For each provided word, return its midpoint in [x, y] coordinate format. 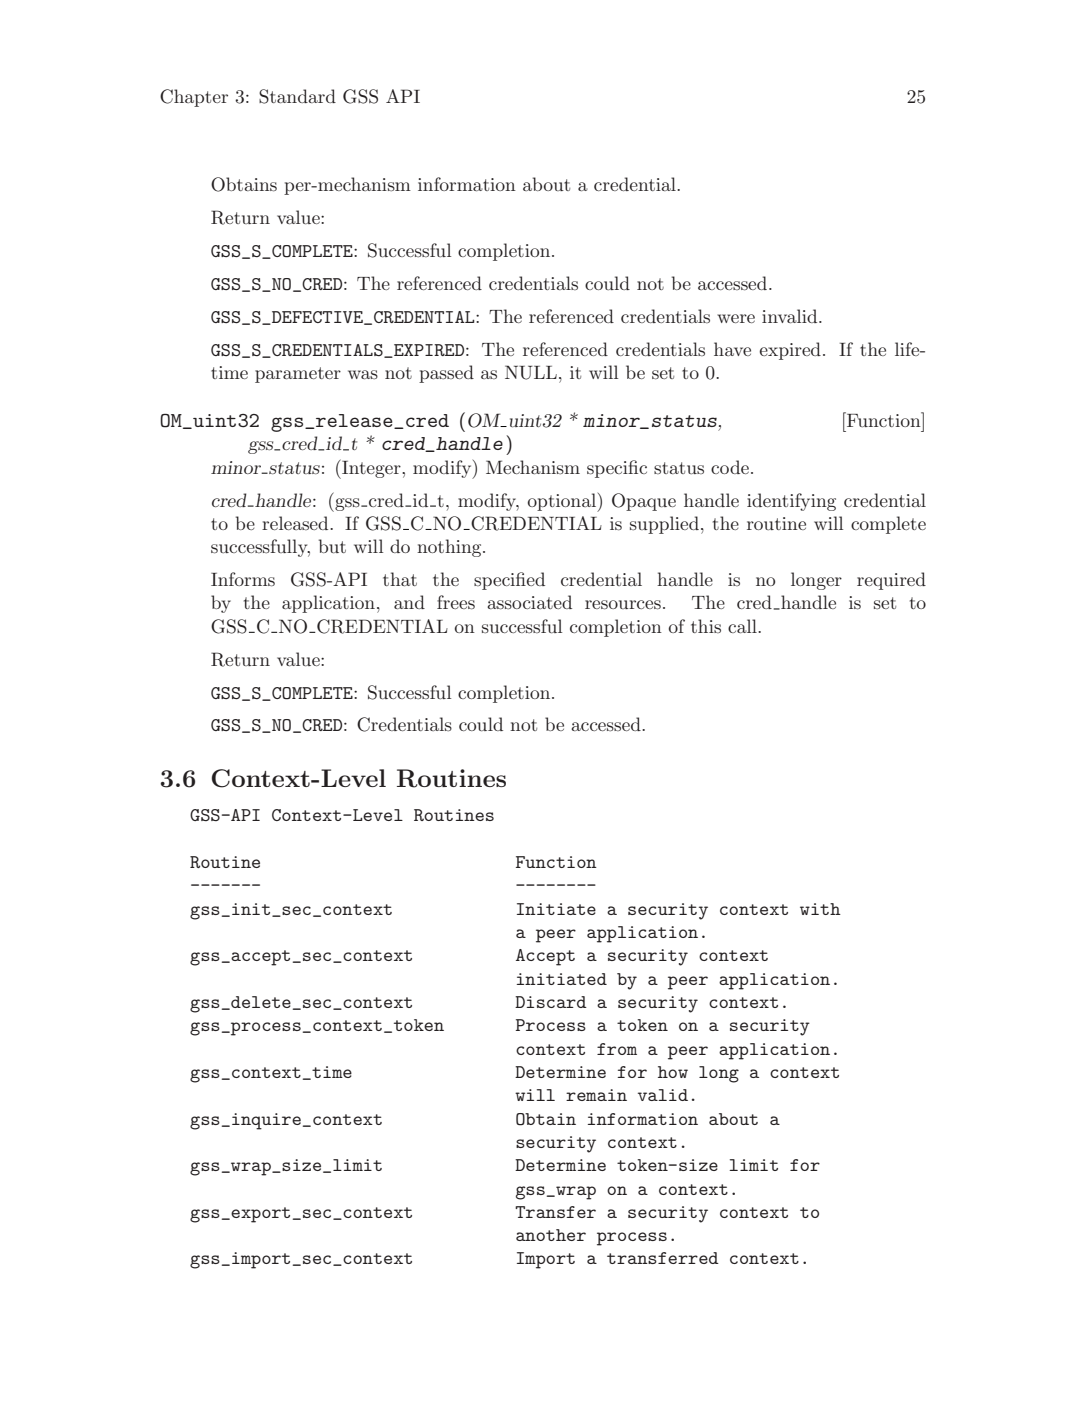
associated [529, 602]
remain [596, 1095]
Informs [243, 579]
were [736, 318]
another [551, 1235]
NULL [531, 372]
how [673, 1072]
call [743, 626]
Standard [297, 96]
